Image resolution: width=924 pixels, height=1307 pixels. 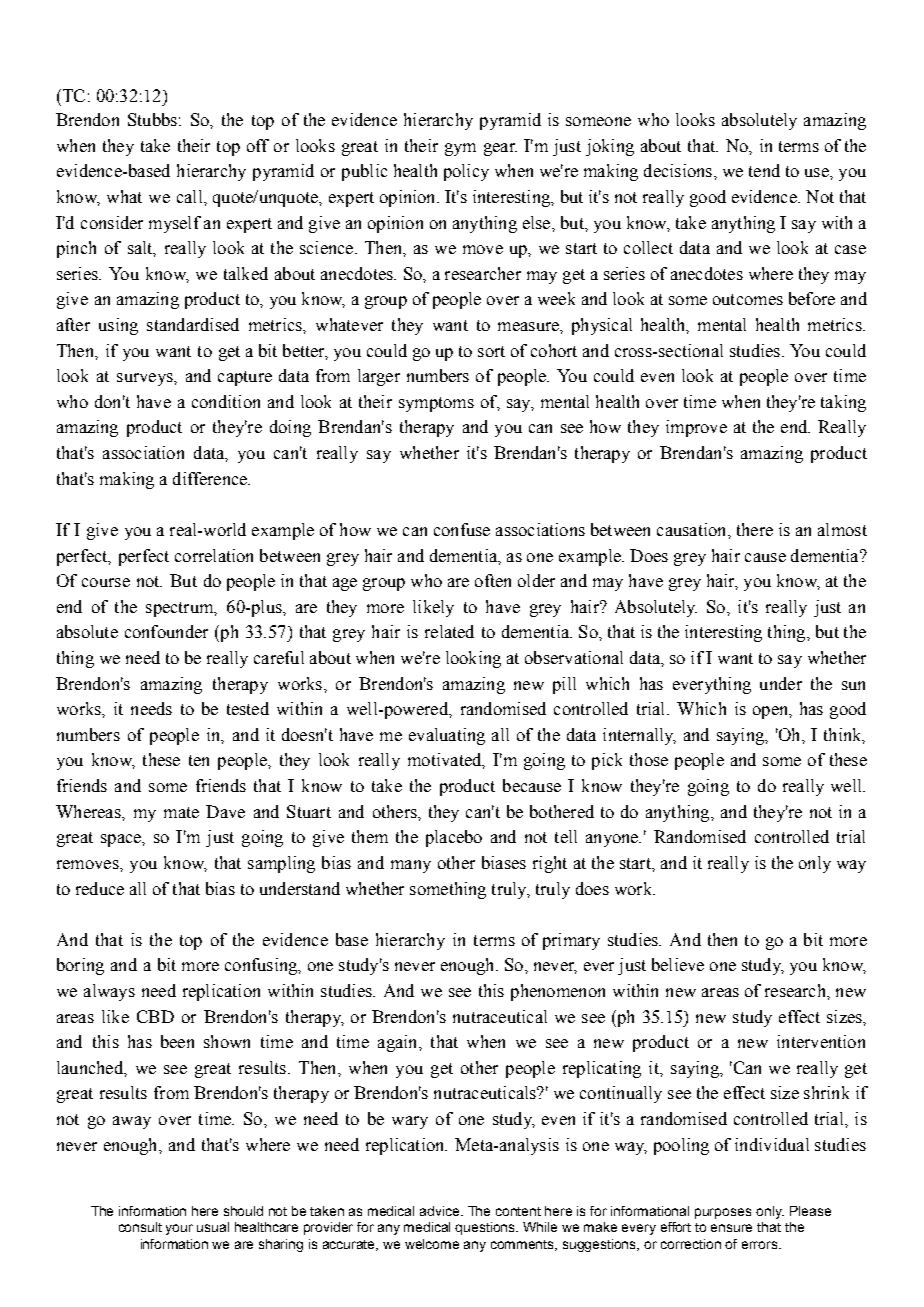 What do you see at coordinates (179, 1229) in the screenshot?
I see `your` at bounding box center [179, 1229].
